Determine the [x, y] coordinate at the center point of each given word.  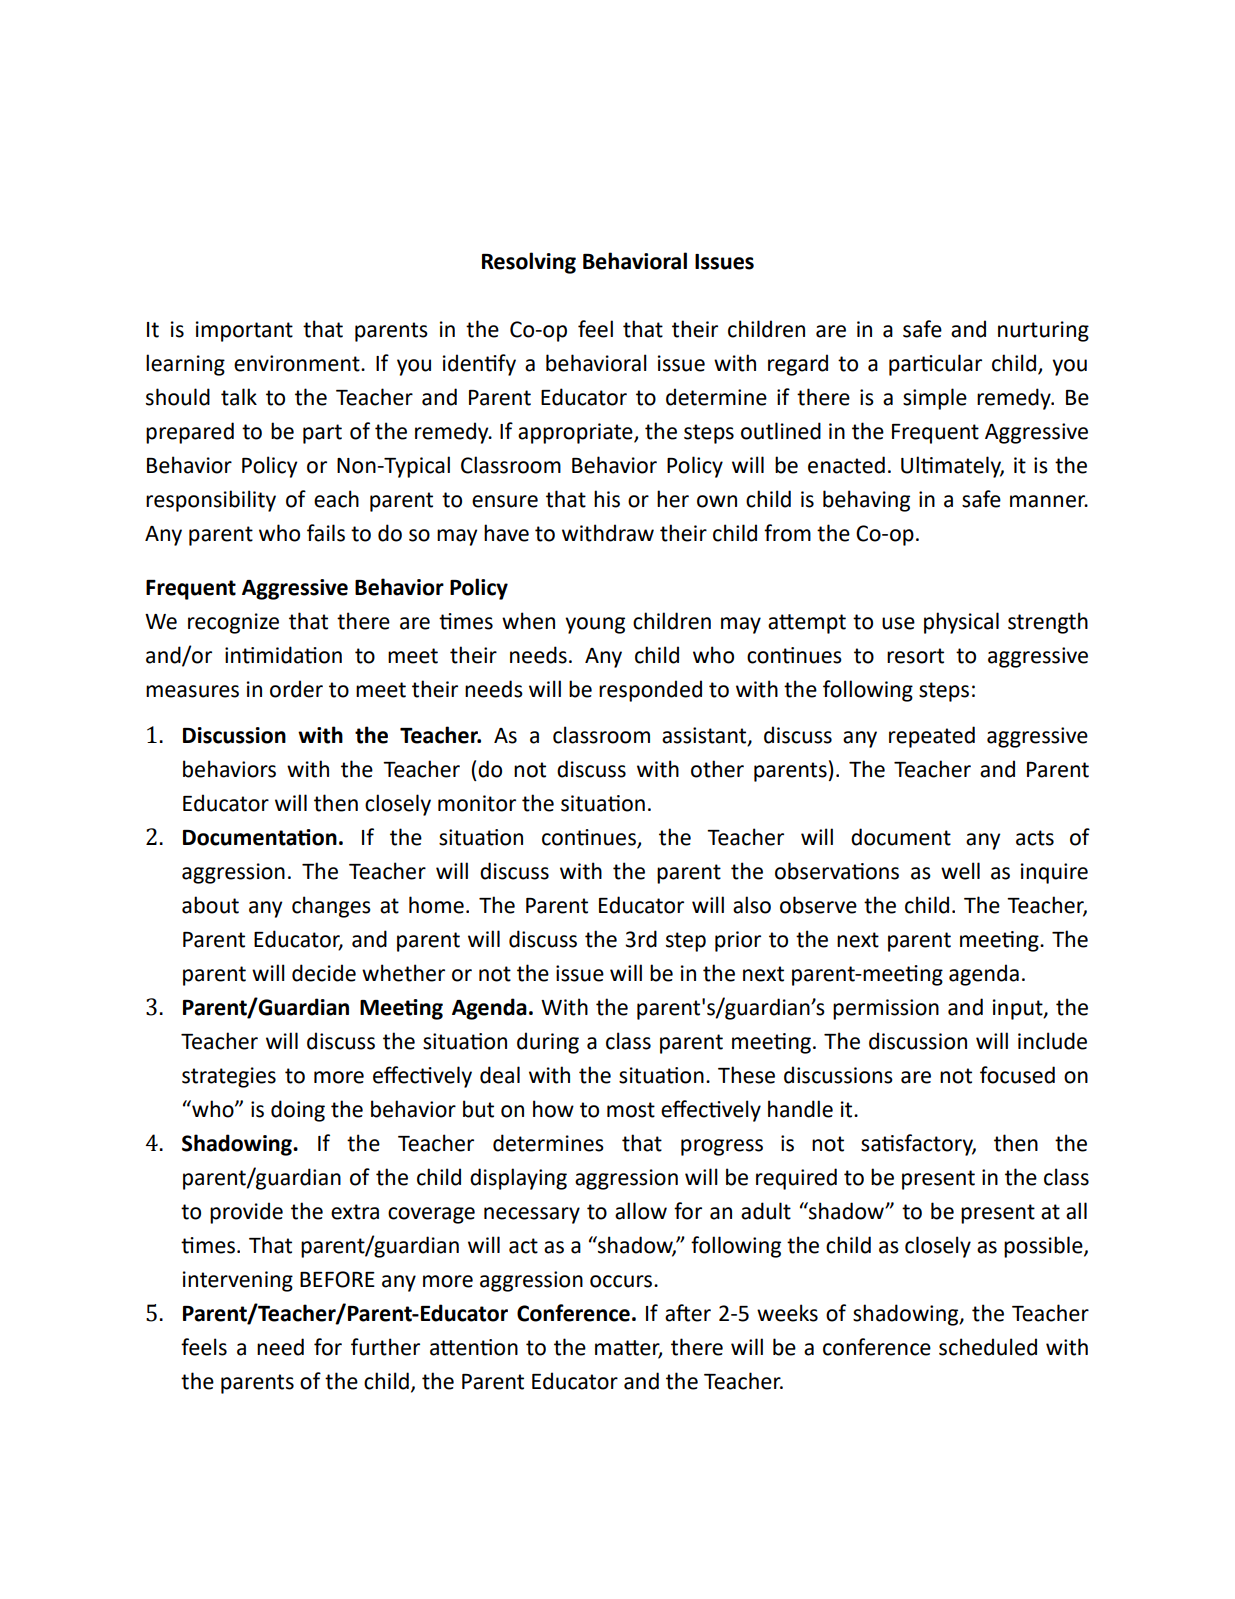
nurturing [1043, 331]
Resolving [529, 263]
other [717, 769]
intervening [238, 1281]
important [244, 331]
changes [331, 907]
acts [1035, 838]
